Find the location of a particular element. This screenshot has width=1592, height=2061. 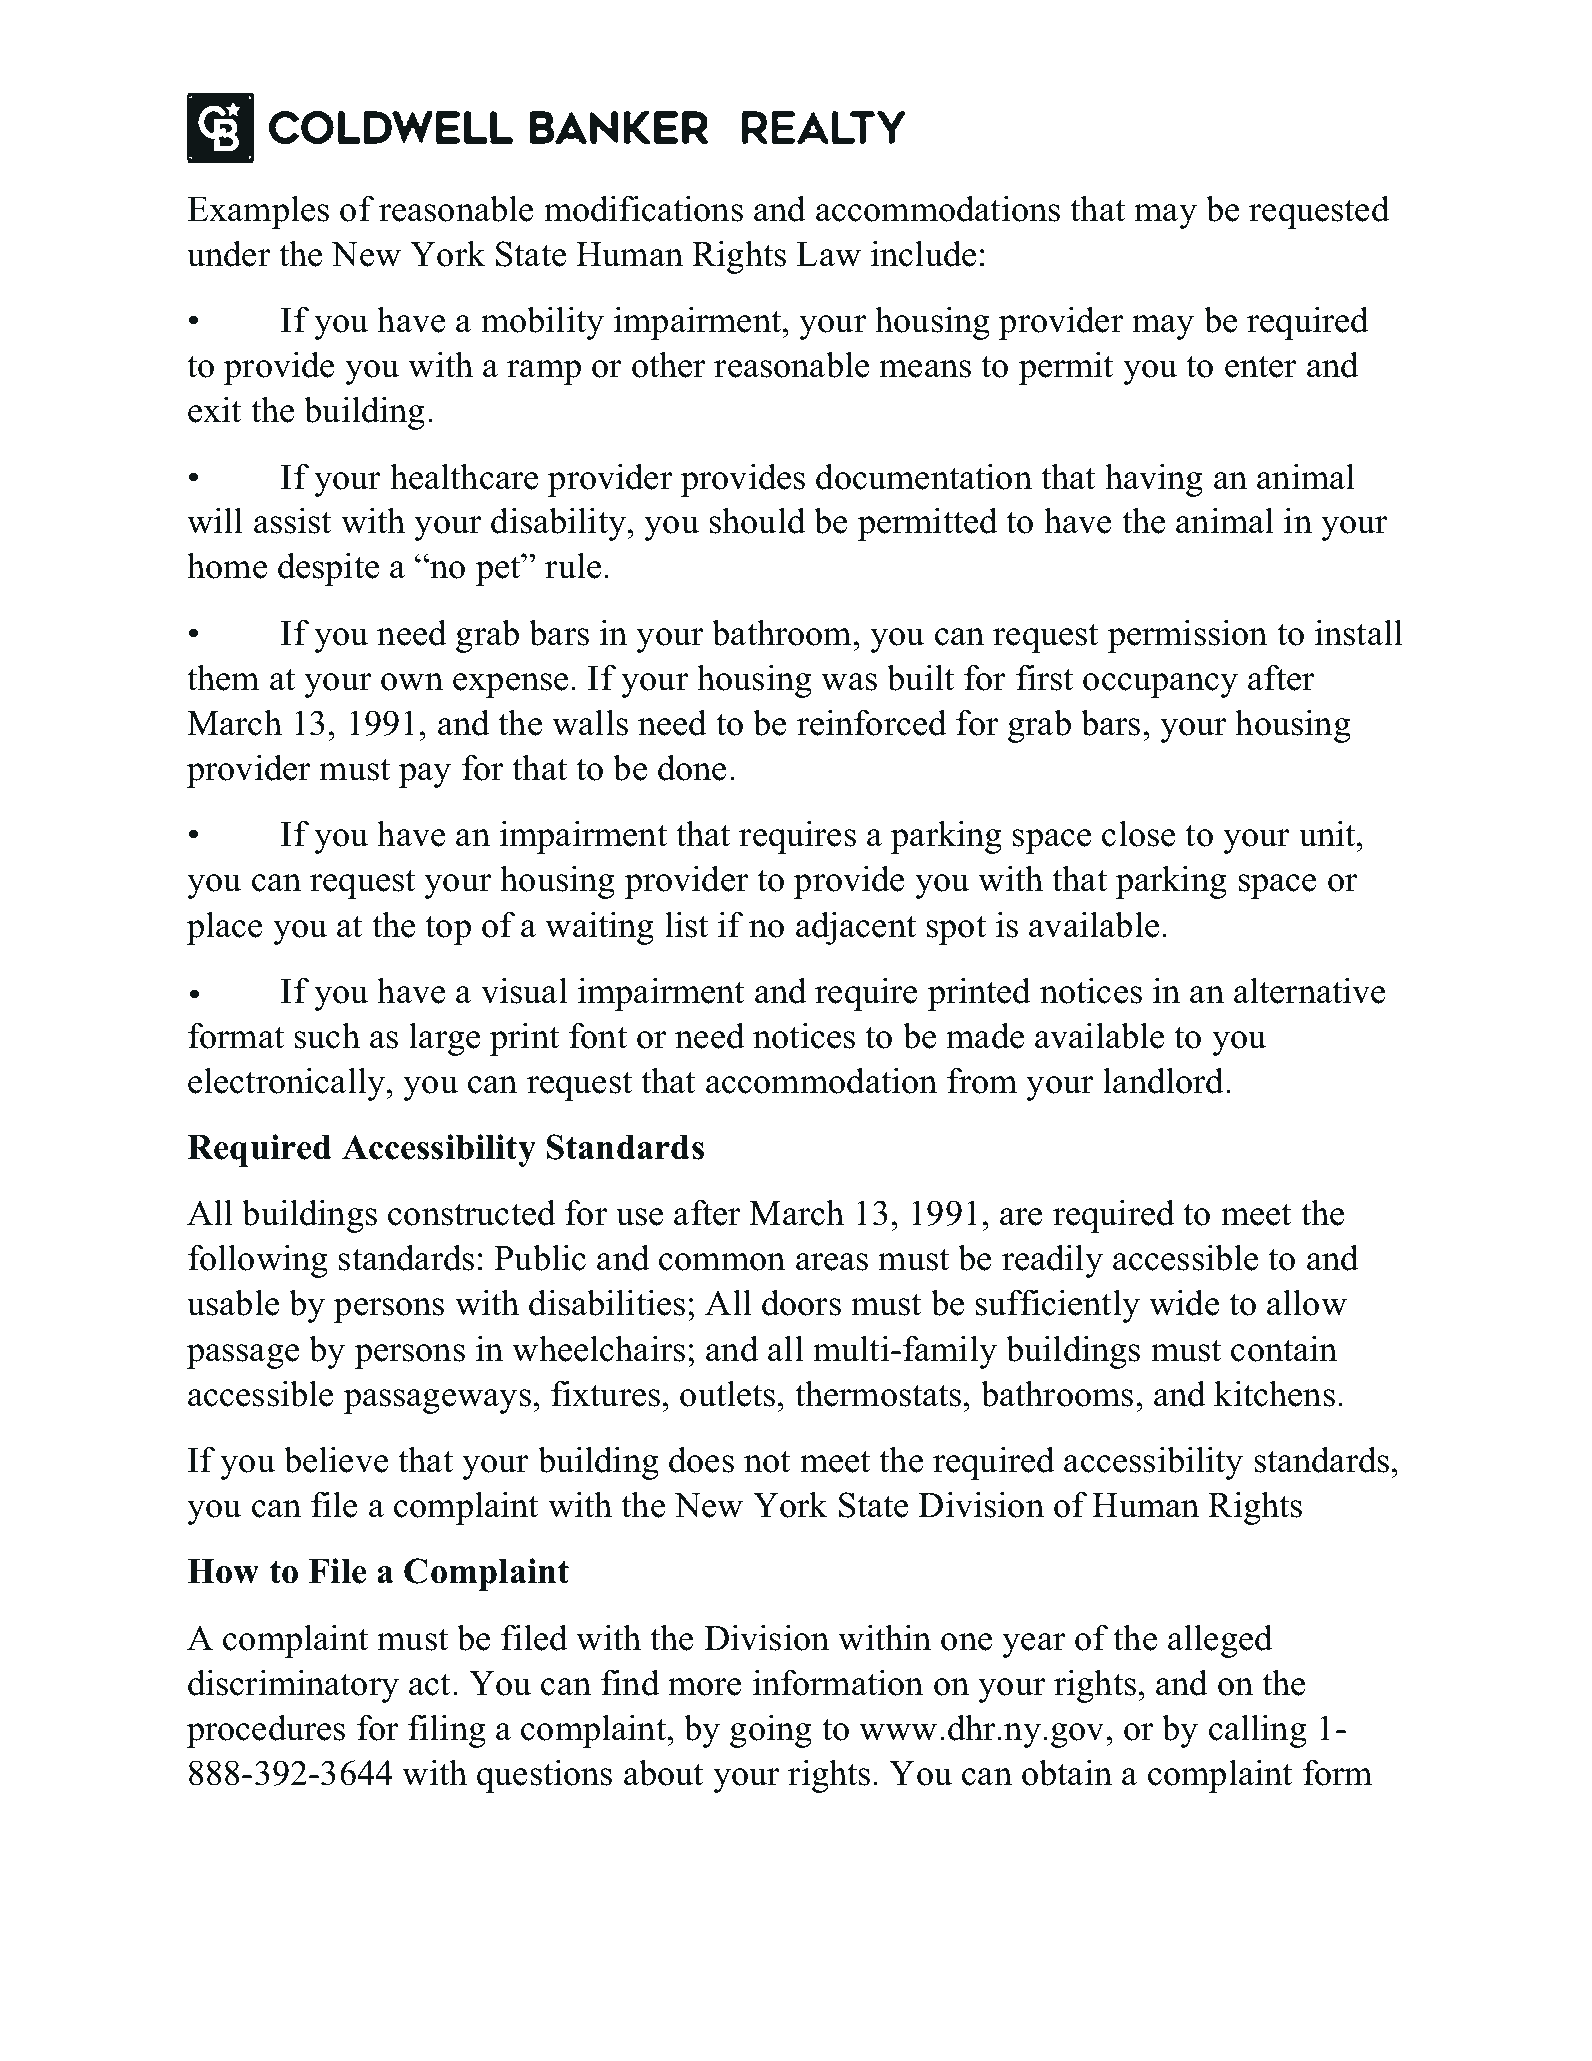

occupancy is located at coordinates (1160, 685).
